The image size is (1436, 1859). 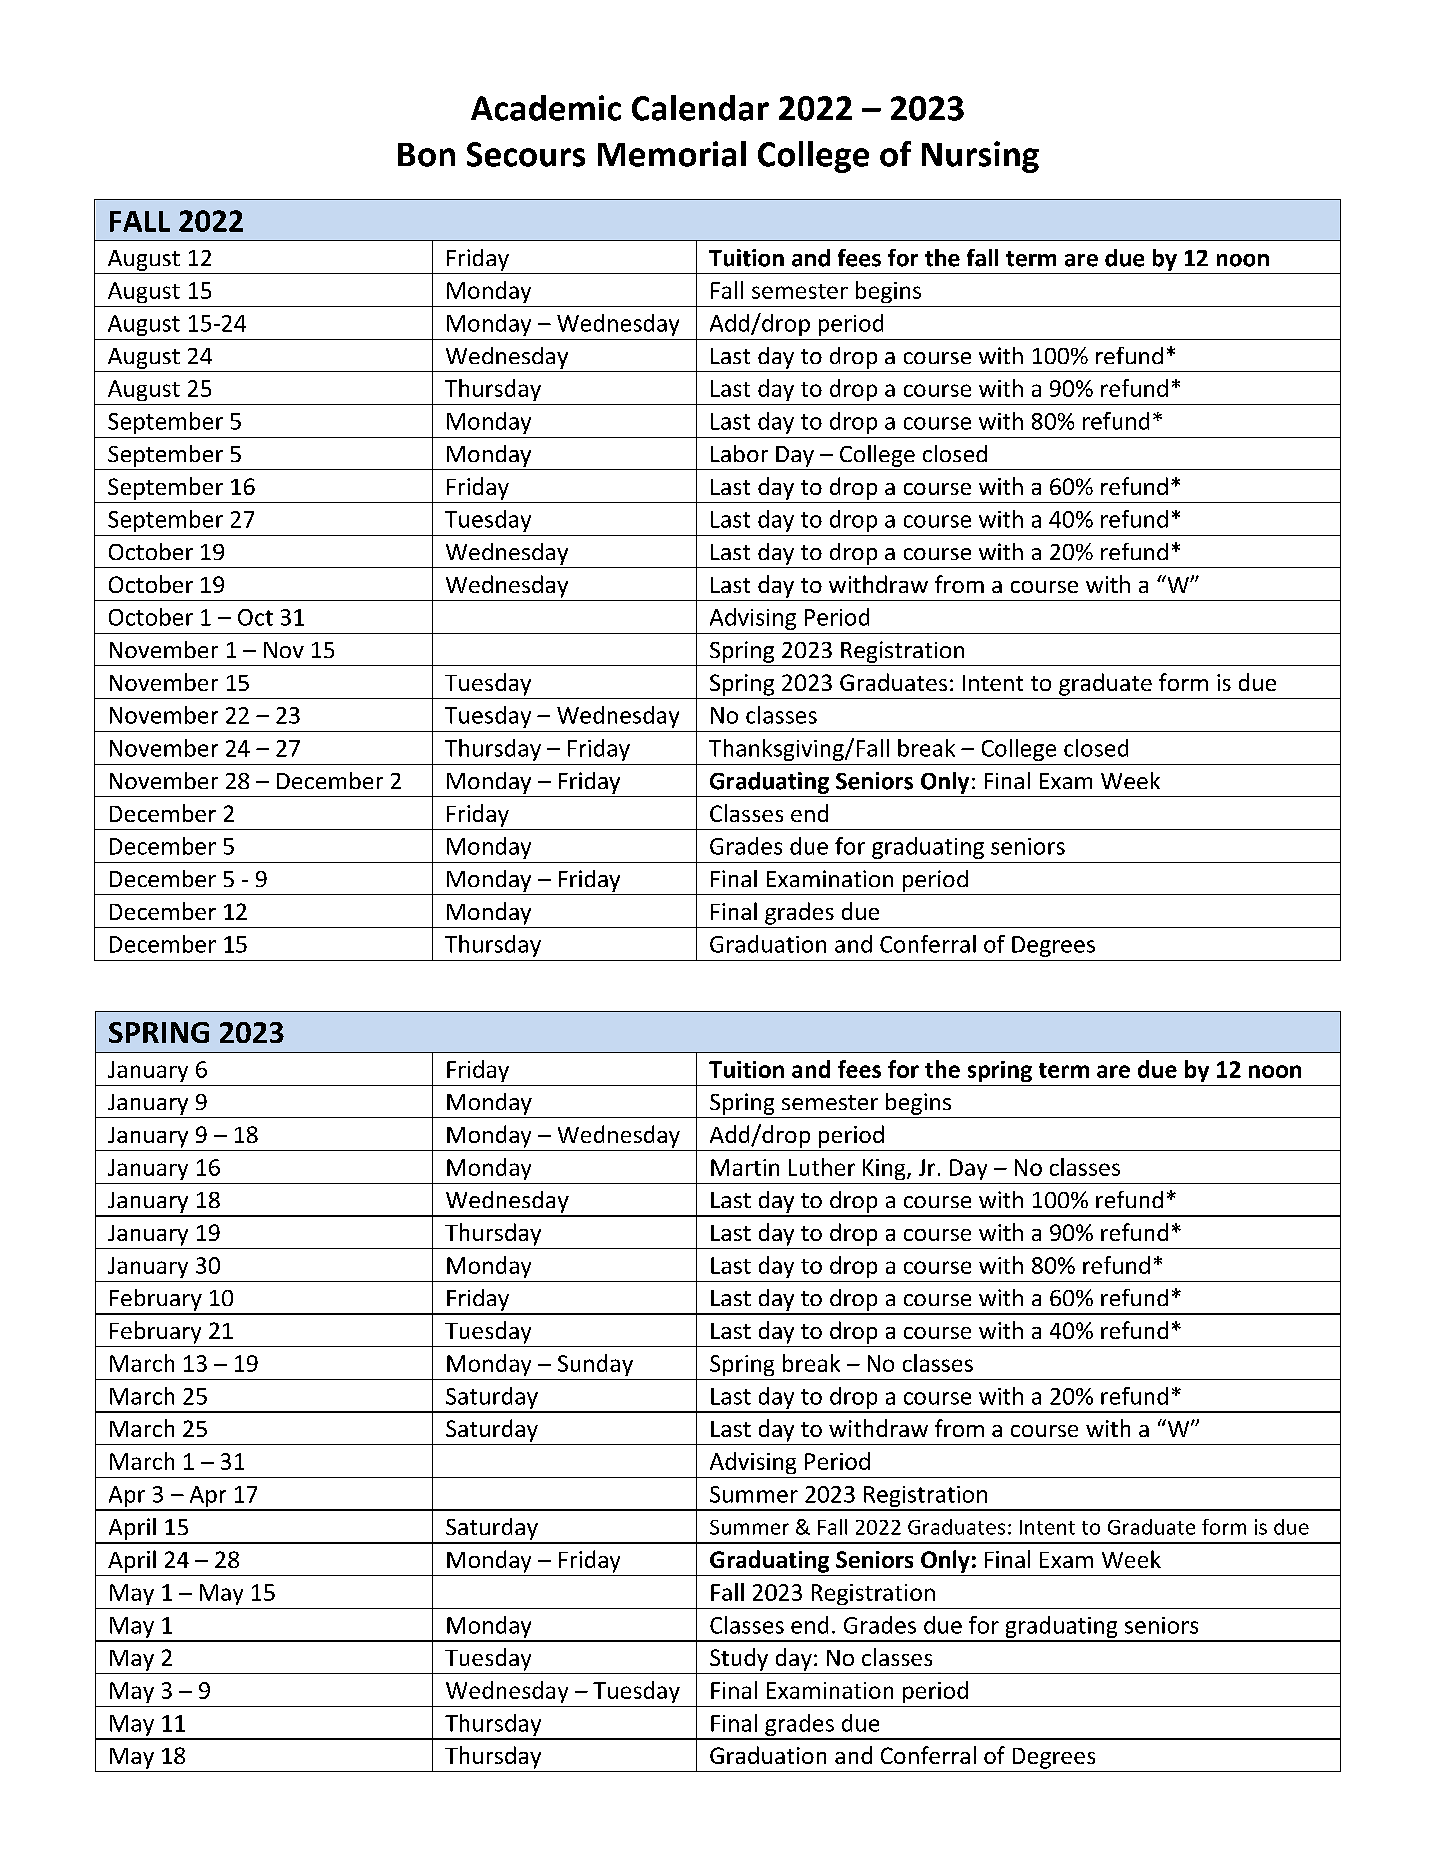 I want to click on Martin, so click(x=745, y=1167).
